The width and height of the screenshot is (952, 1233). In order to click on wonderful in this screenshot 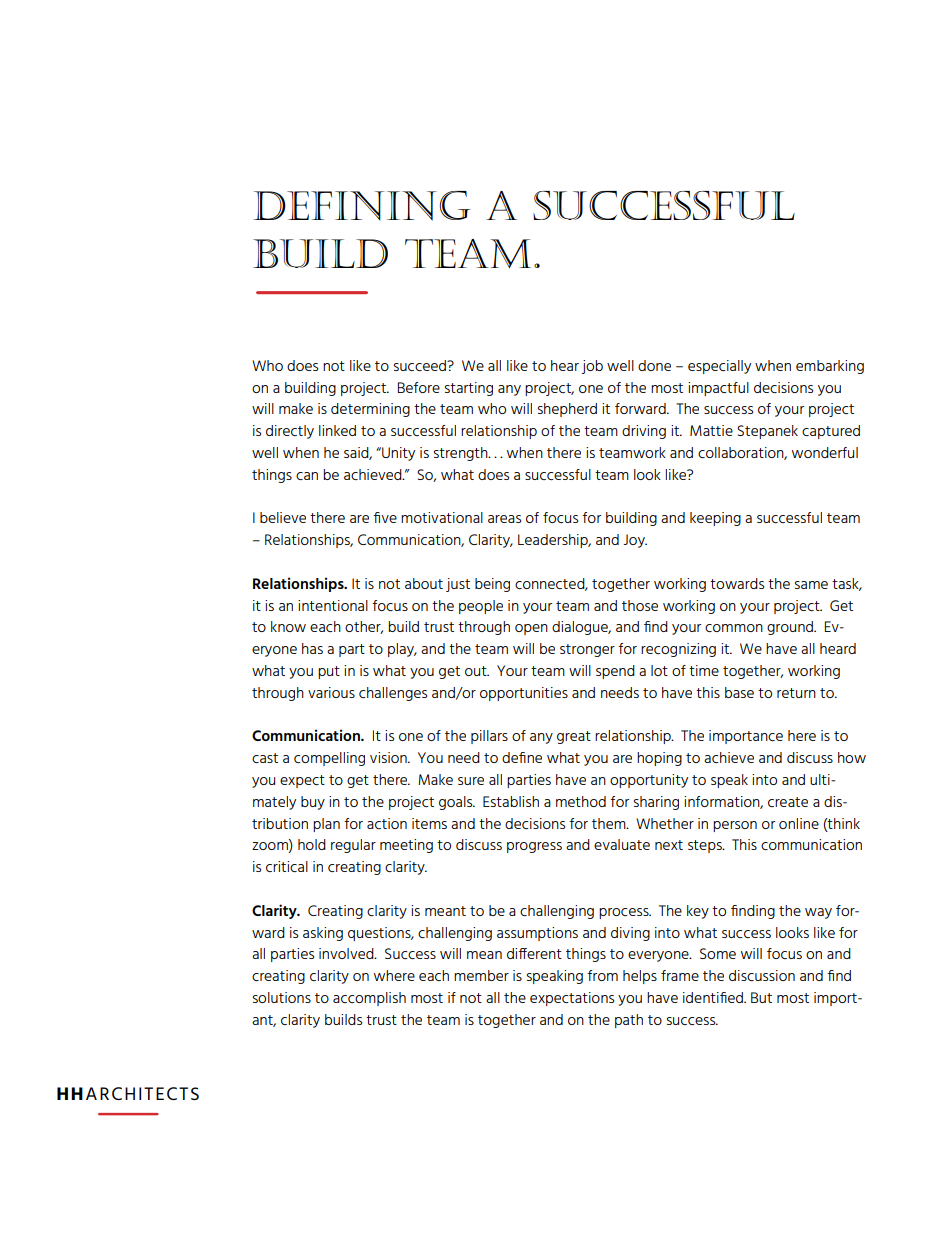, I will do `click(825, 452)`.
